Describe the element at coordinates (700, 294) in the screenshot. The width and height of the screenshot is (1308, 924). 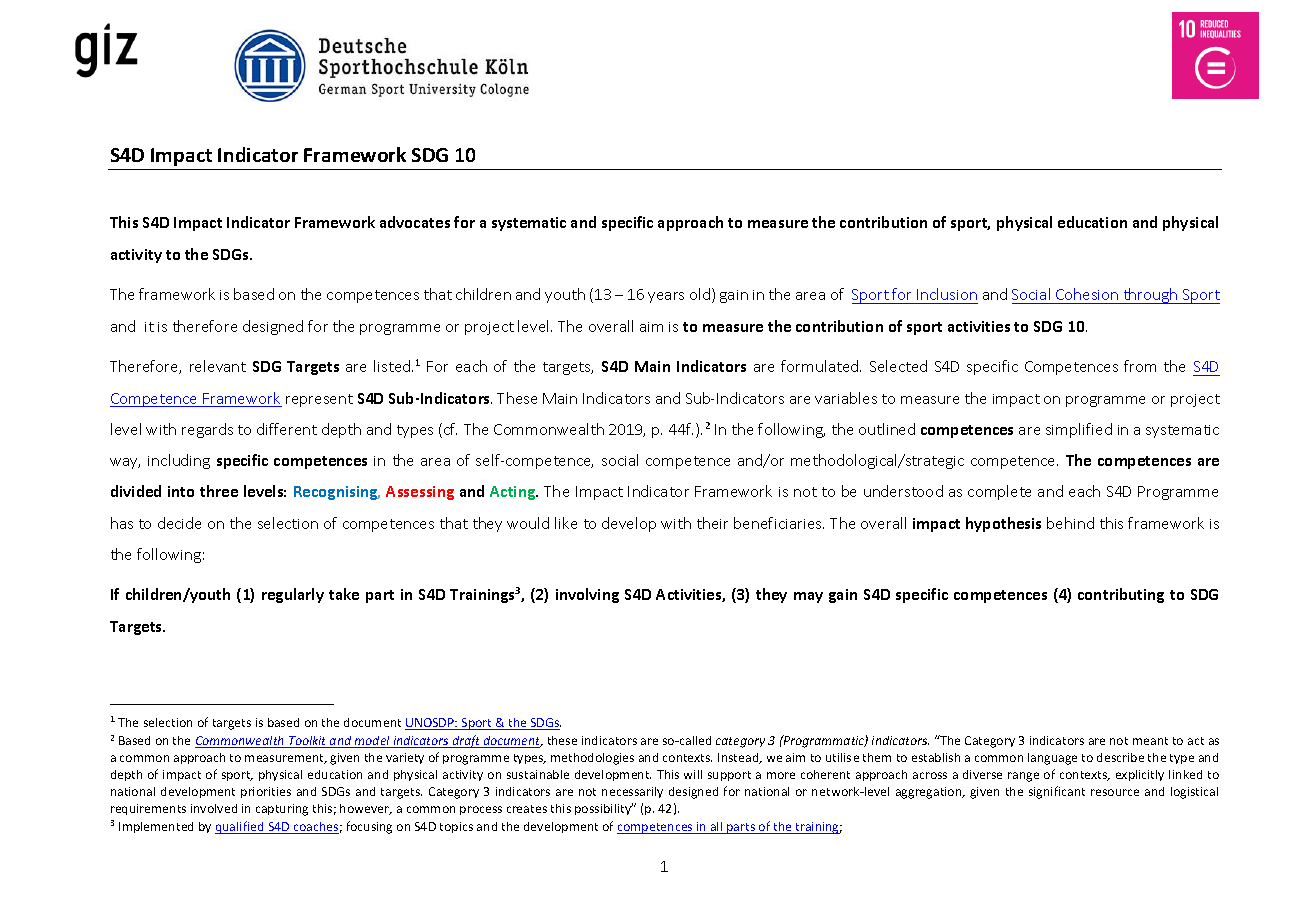
I see `old` at that location.
